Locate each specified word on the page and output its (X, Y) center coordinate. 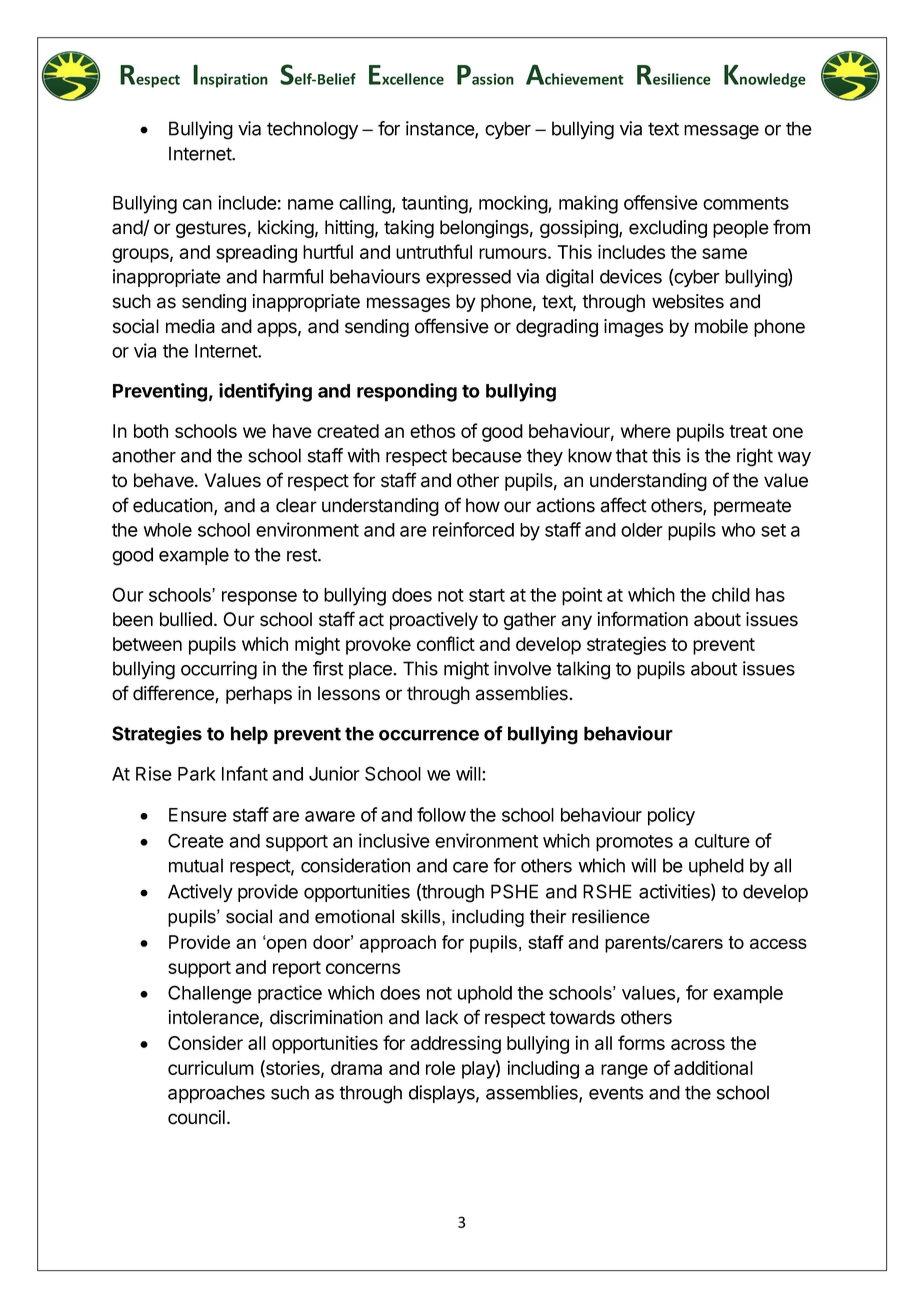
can (197, 204)
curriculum (211, 1067)
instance (441, 129)
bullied (186, 619)
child (731, 594)
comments (746, 203)
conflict (446, 643)
